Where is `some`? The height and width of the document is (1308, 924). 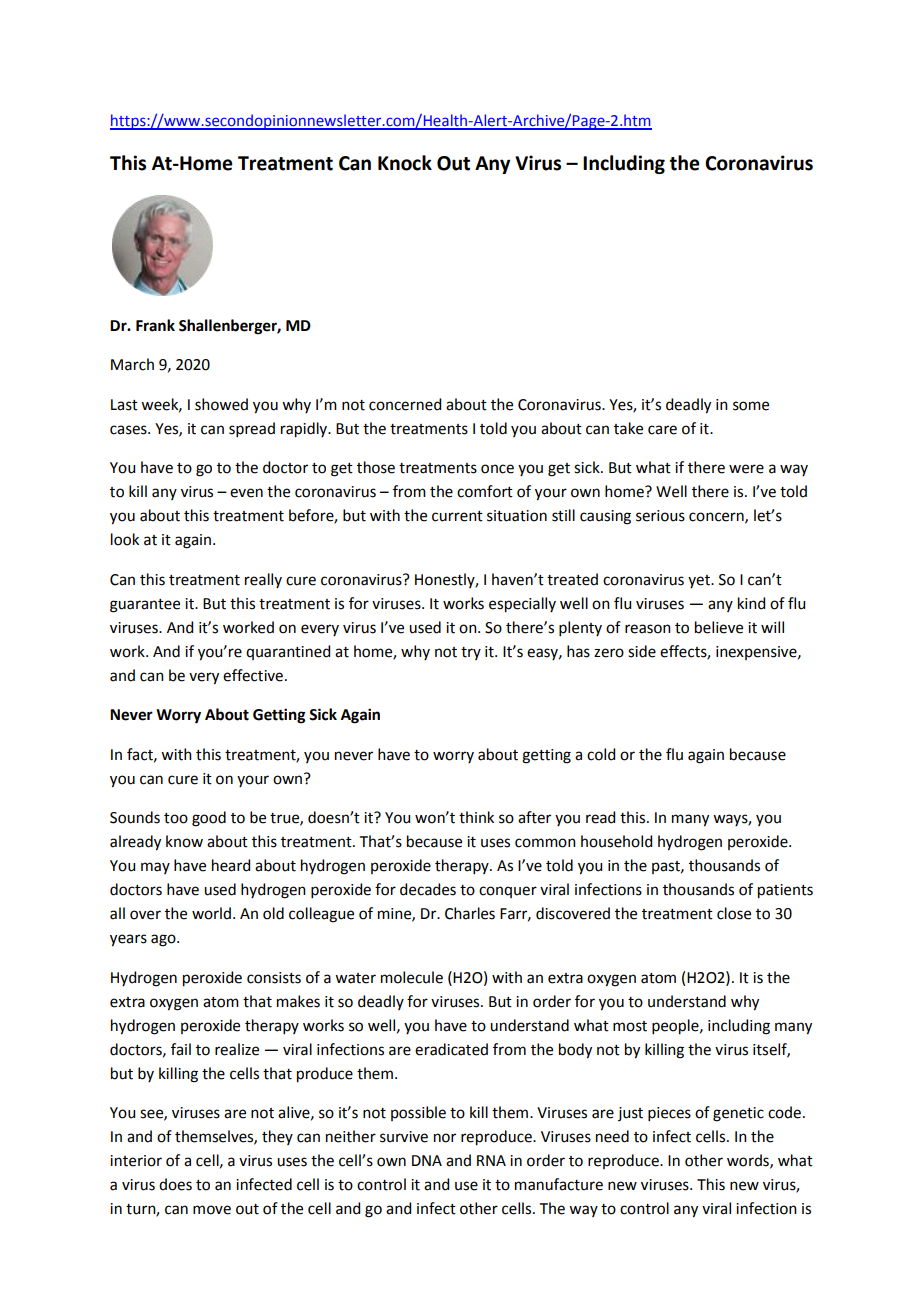
some is located at coordinates (751, 406).
